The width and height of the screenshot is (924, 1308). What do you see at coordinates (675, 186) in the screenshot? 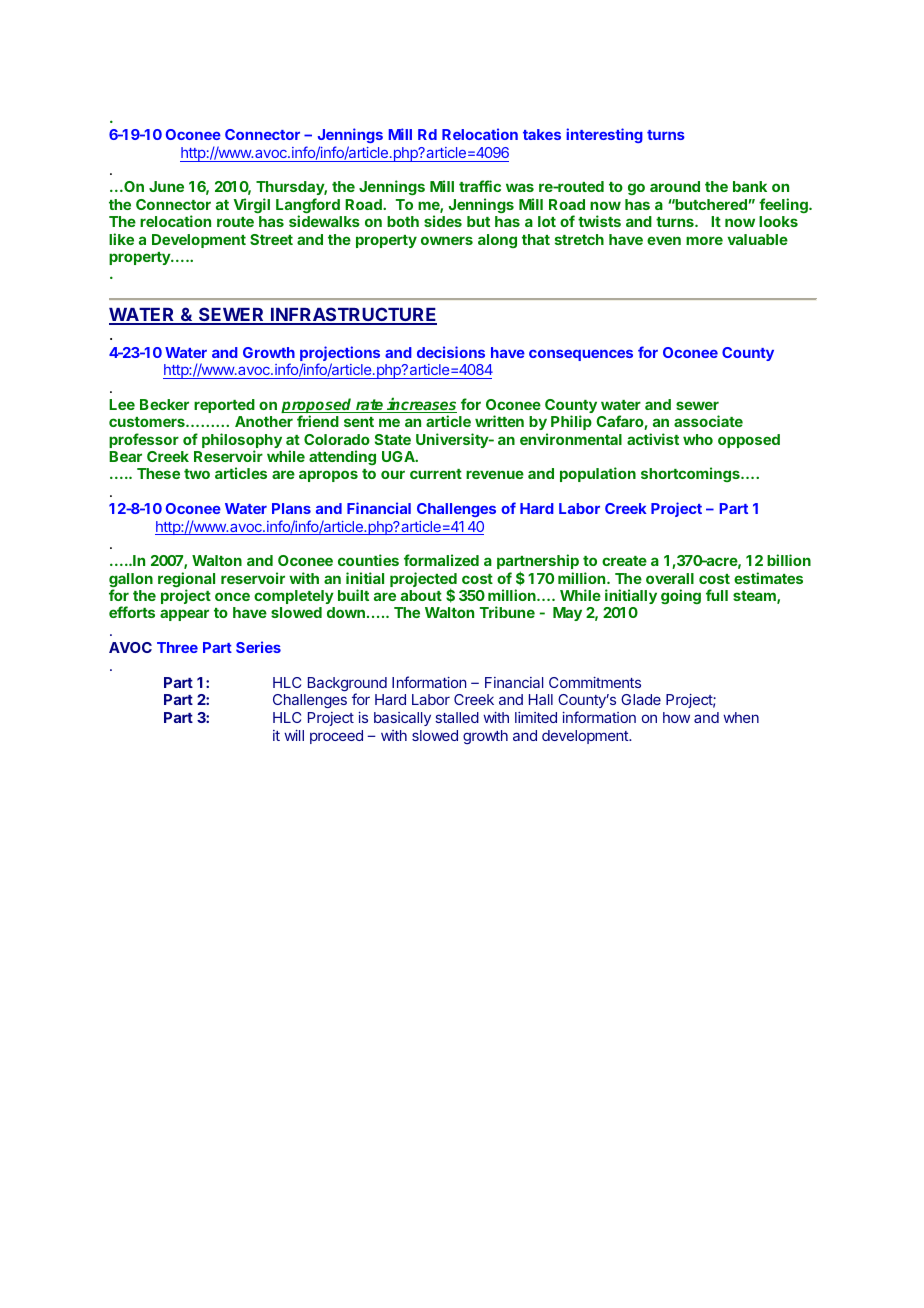
I see `around` at bounding box center [675, 186].
